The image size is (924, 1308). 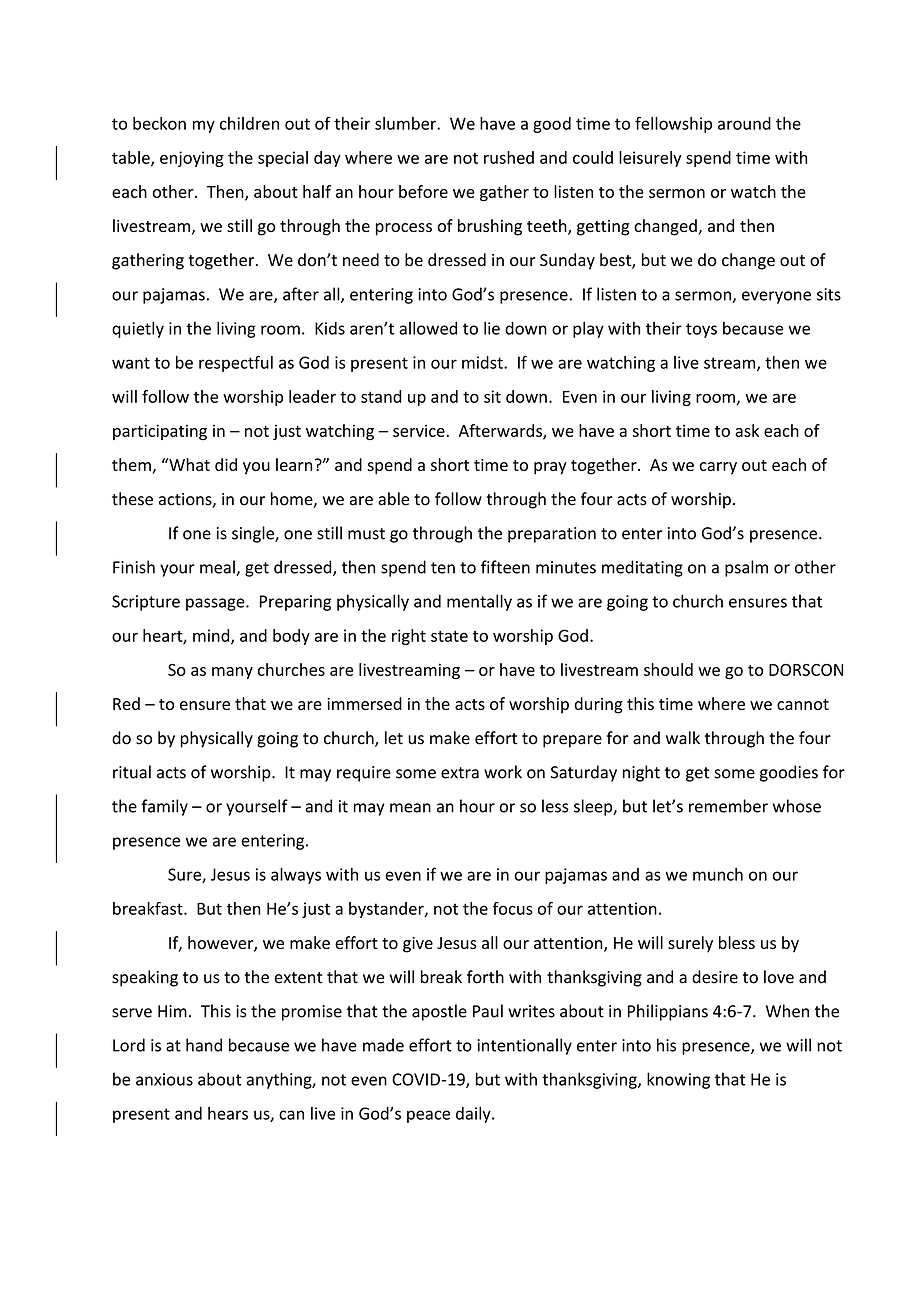 I want to click on hears, so click(x=228, y=1113).
